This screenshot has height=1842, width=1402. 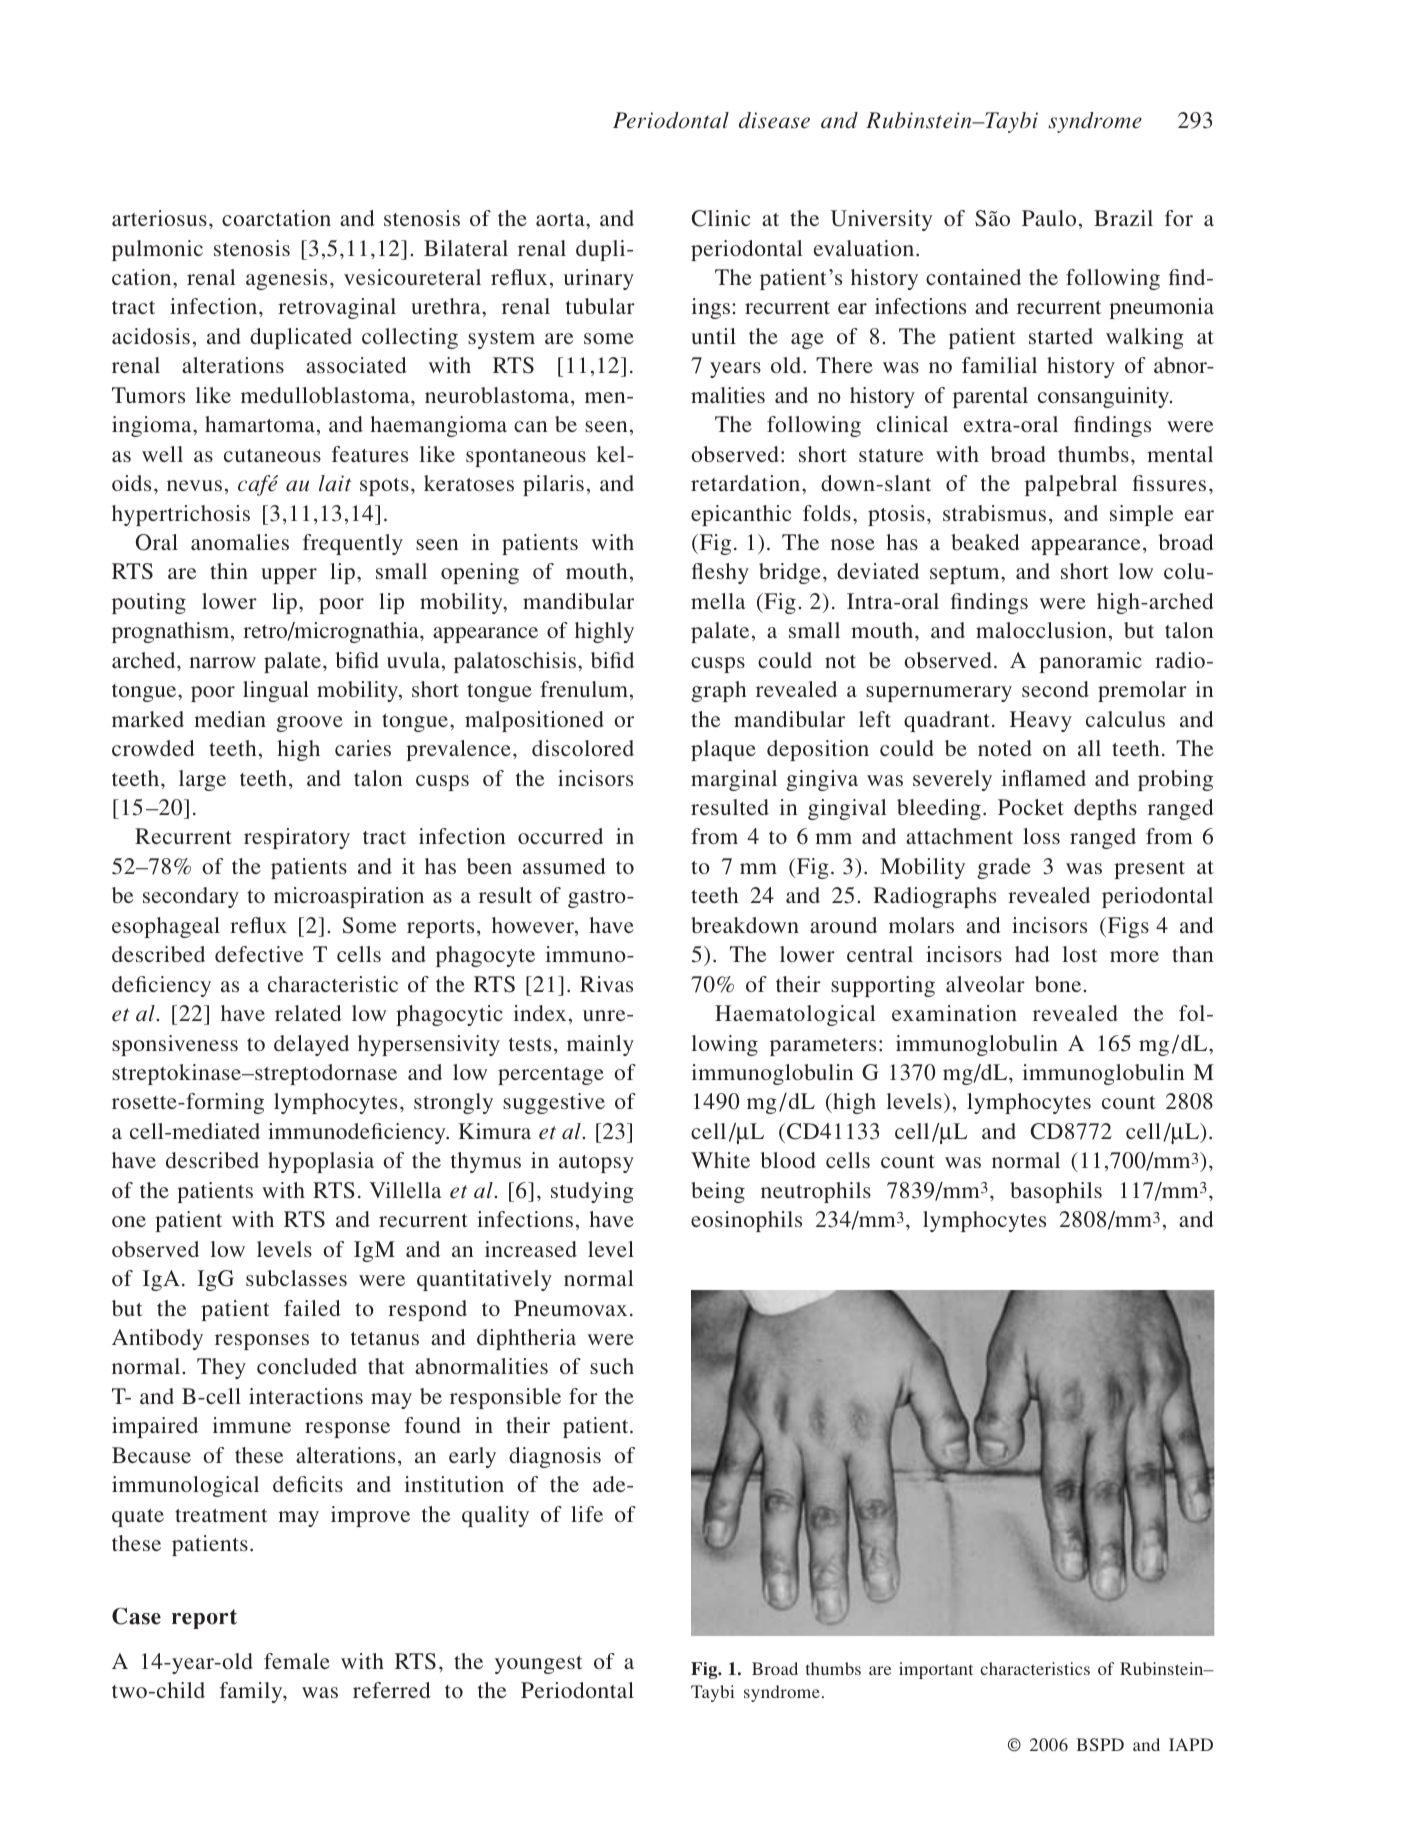 What do you see at coordinates (1071, 485) in the screenshot?
I see `palpebral` at bounding box center [1071, 485].
